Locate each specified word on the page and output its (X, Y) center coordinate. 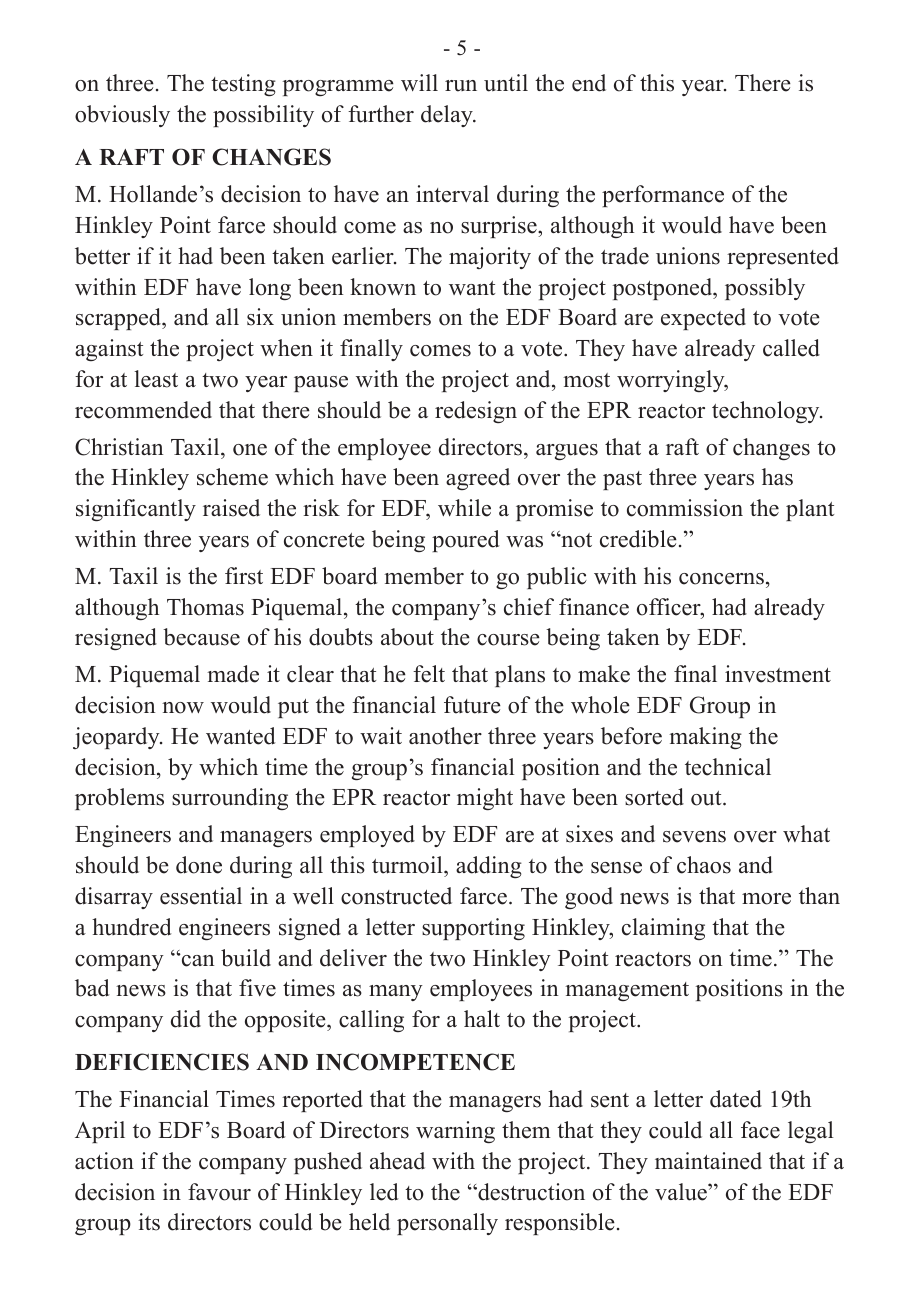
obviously (122, 116)
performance (663, 196)
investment (778, 674)
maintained (708, 1161)
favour (219, 1192)
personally (447, 1224)
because (201, 637)
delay (448, 116)
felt (429, 674)
